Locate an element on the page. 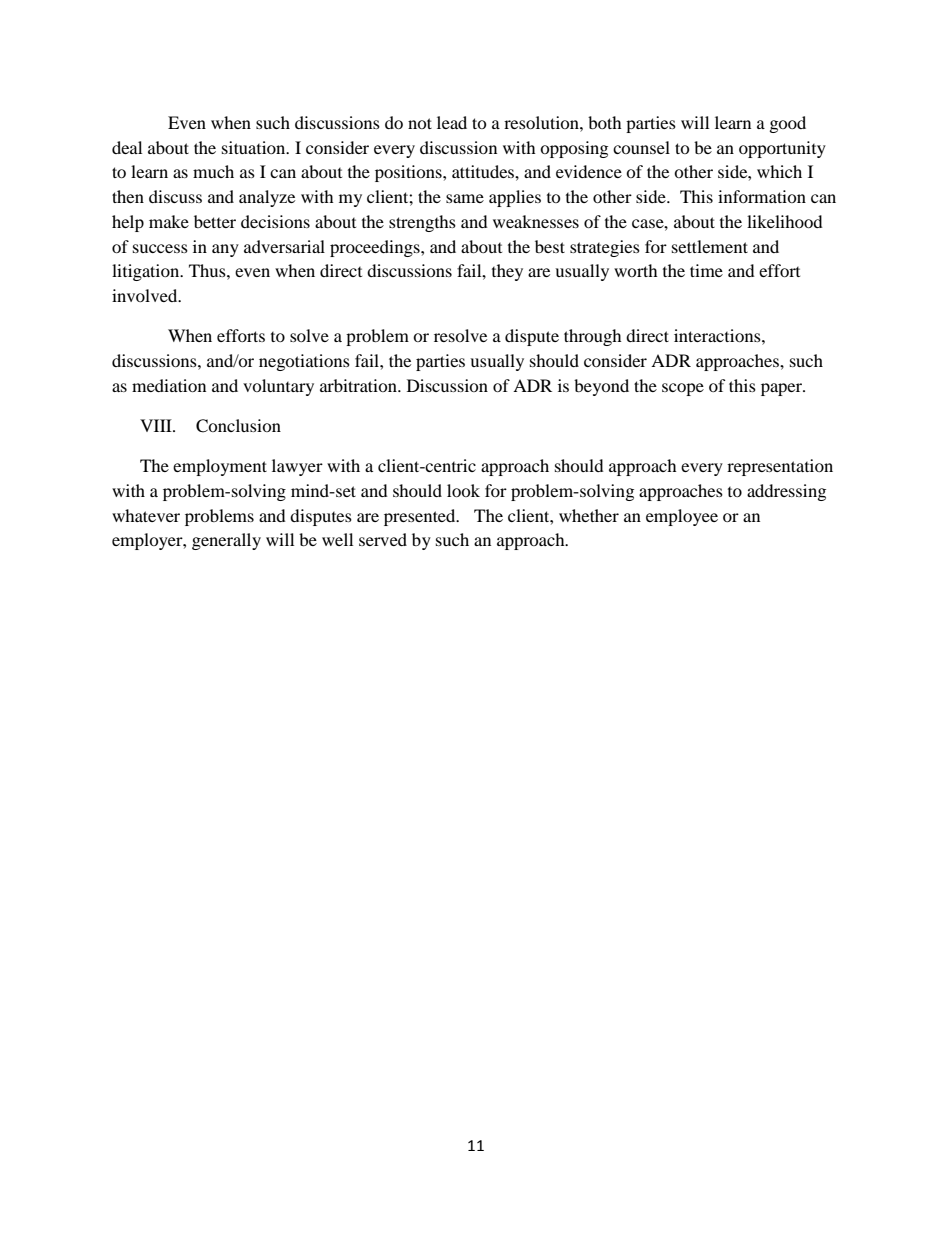 This document has width=952, height=1233. time is located at coordinates (706, 270).
